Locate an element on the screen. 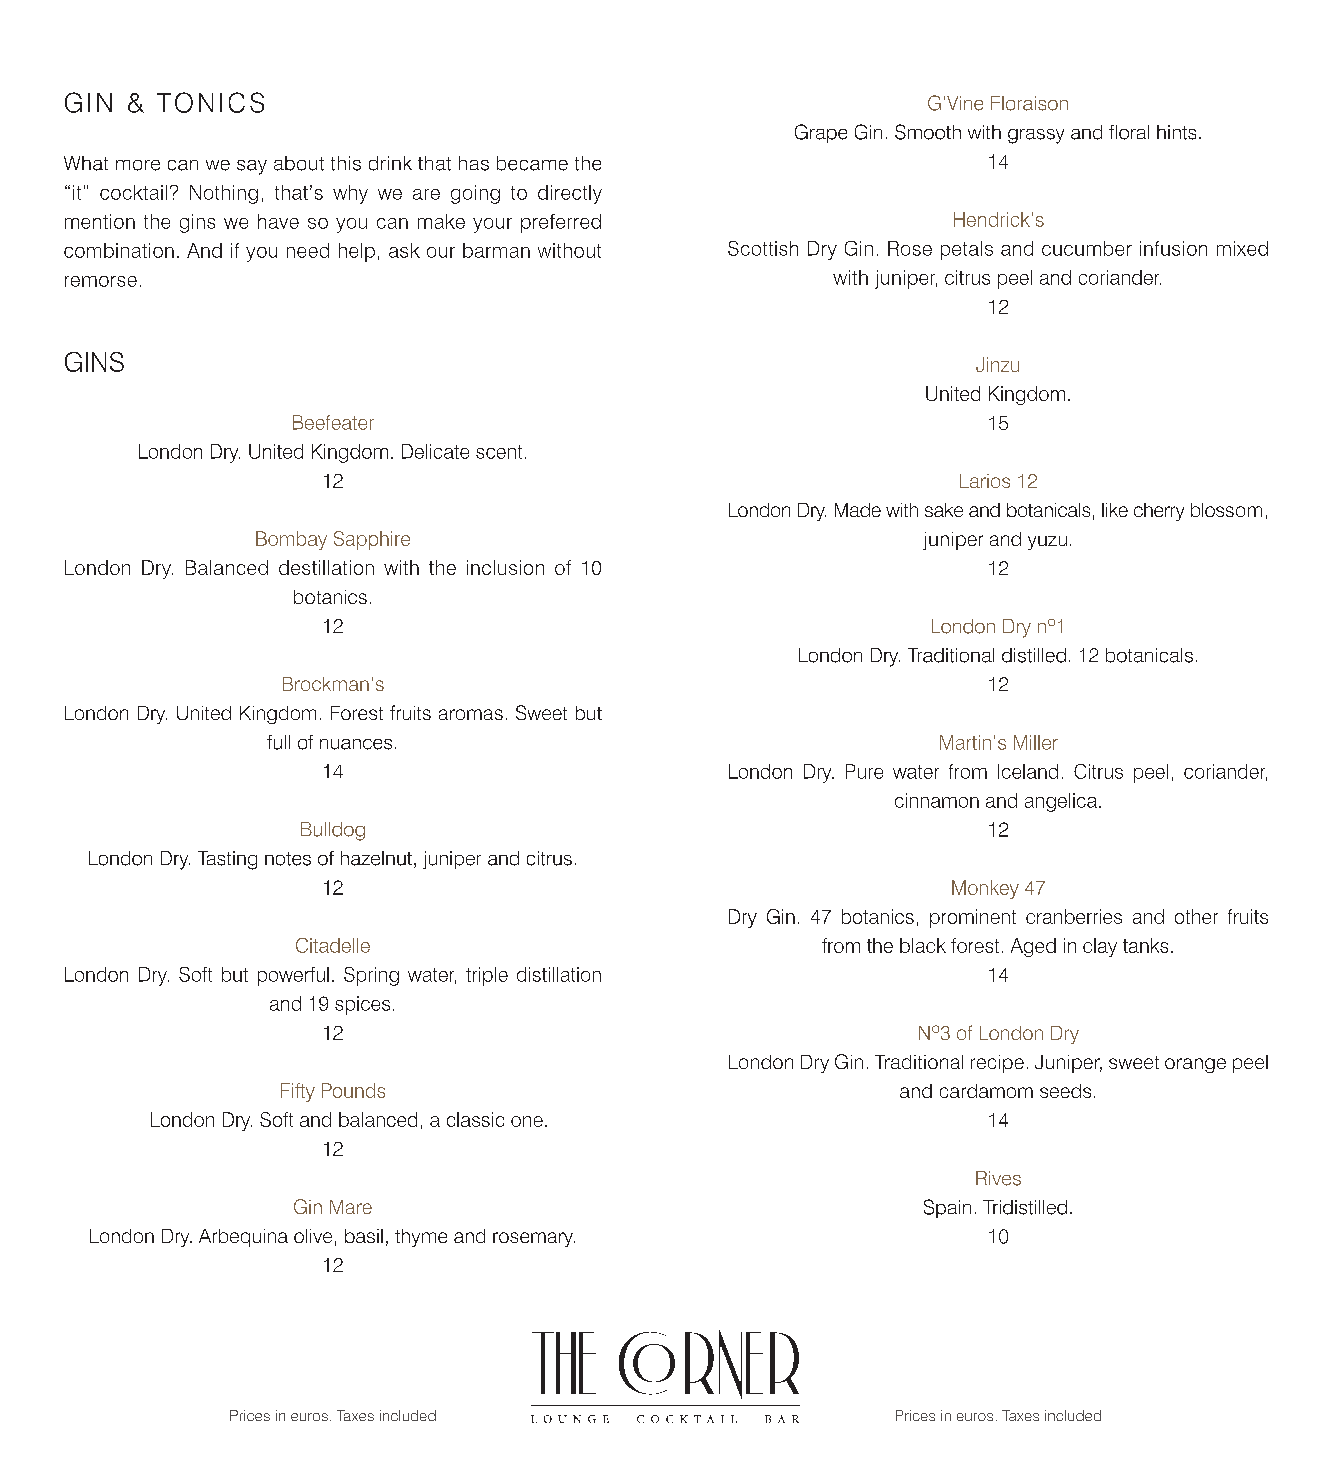 This screenshot has height=1457, width=1331. Miller is located at coordinates (1036, 742).
